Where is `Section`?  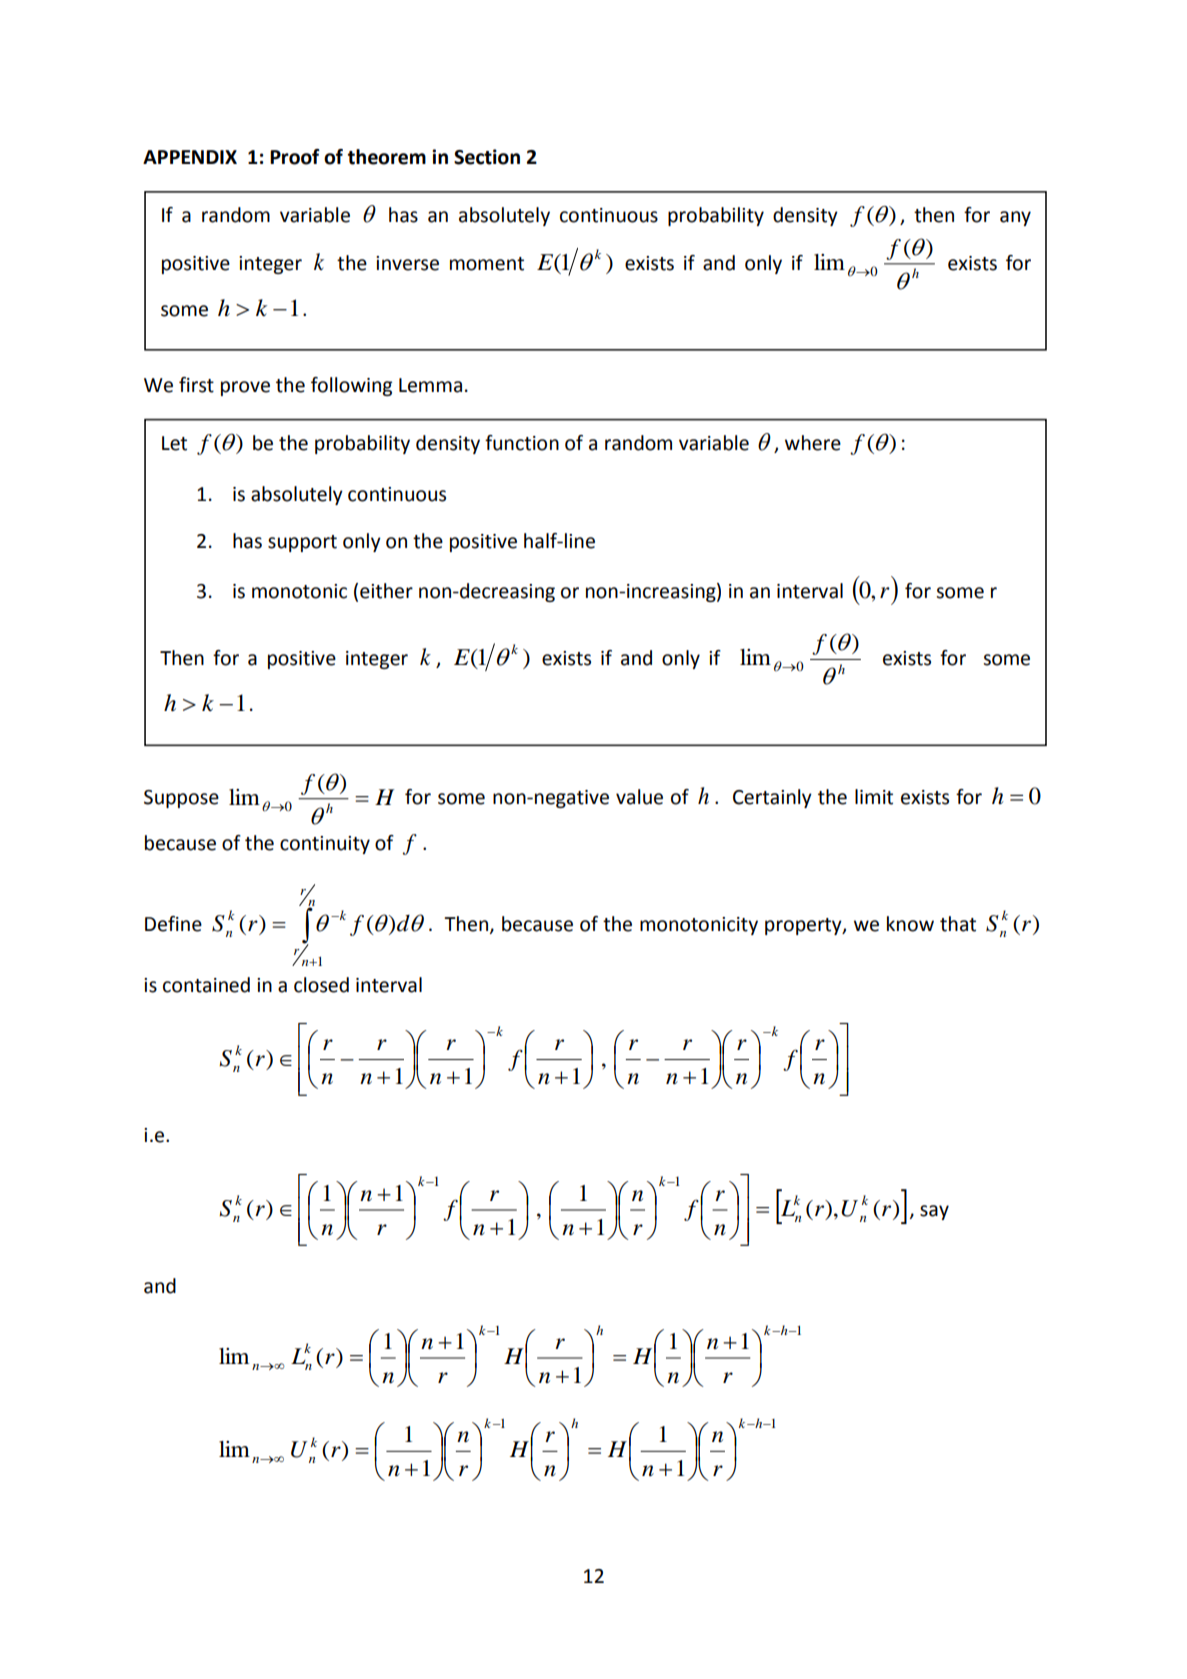
Section is located at coordinates (487, 157).
